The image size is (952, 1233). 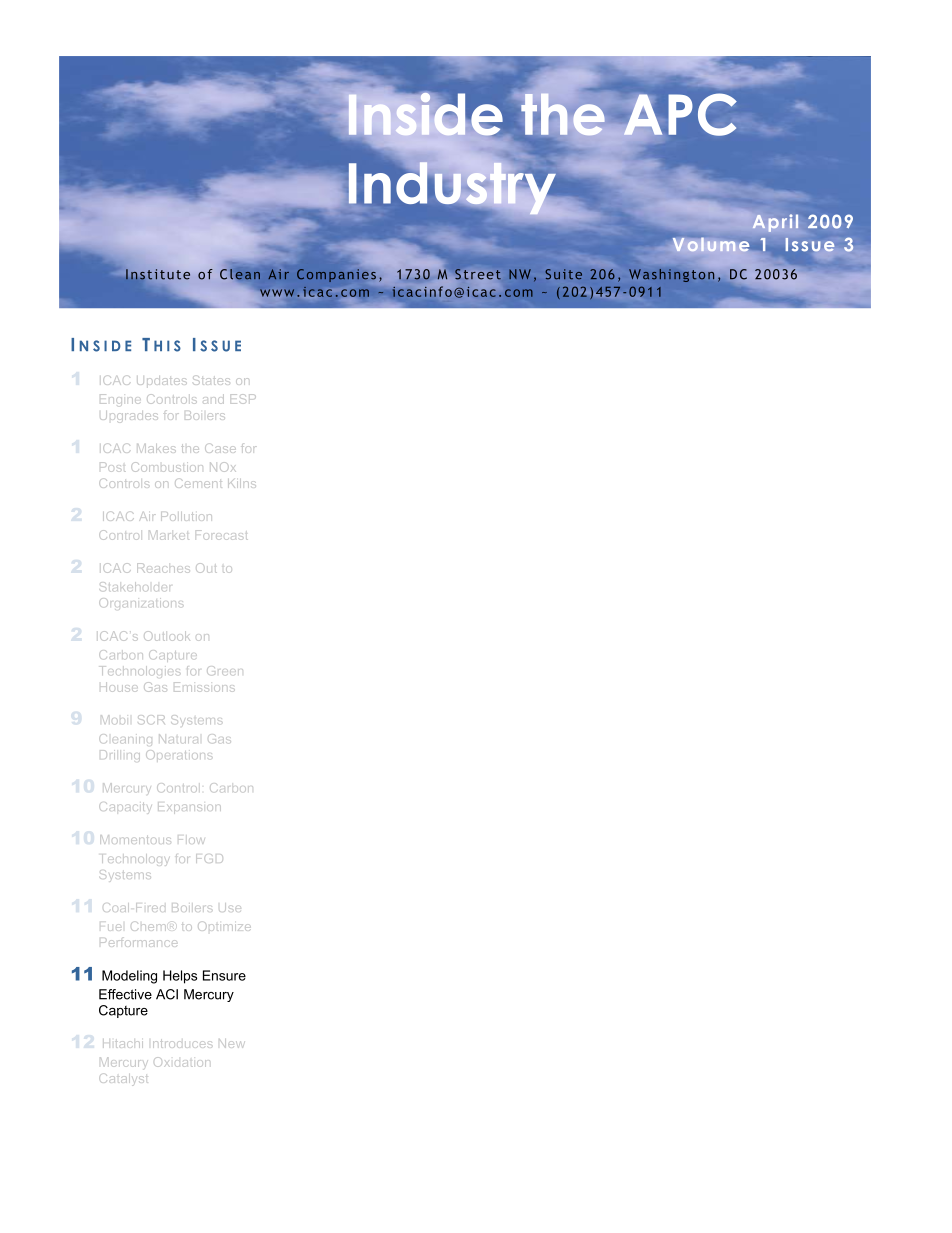 I want to click on Green, so click(x=225, y=670).
